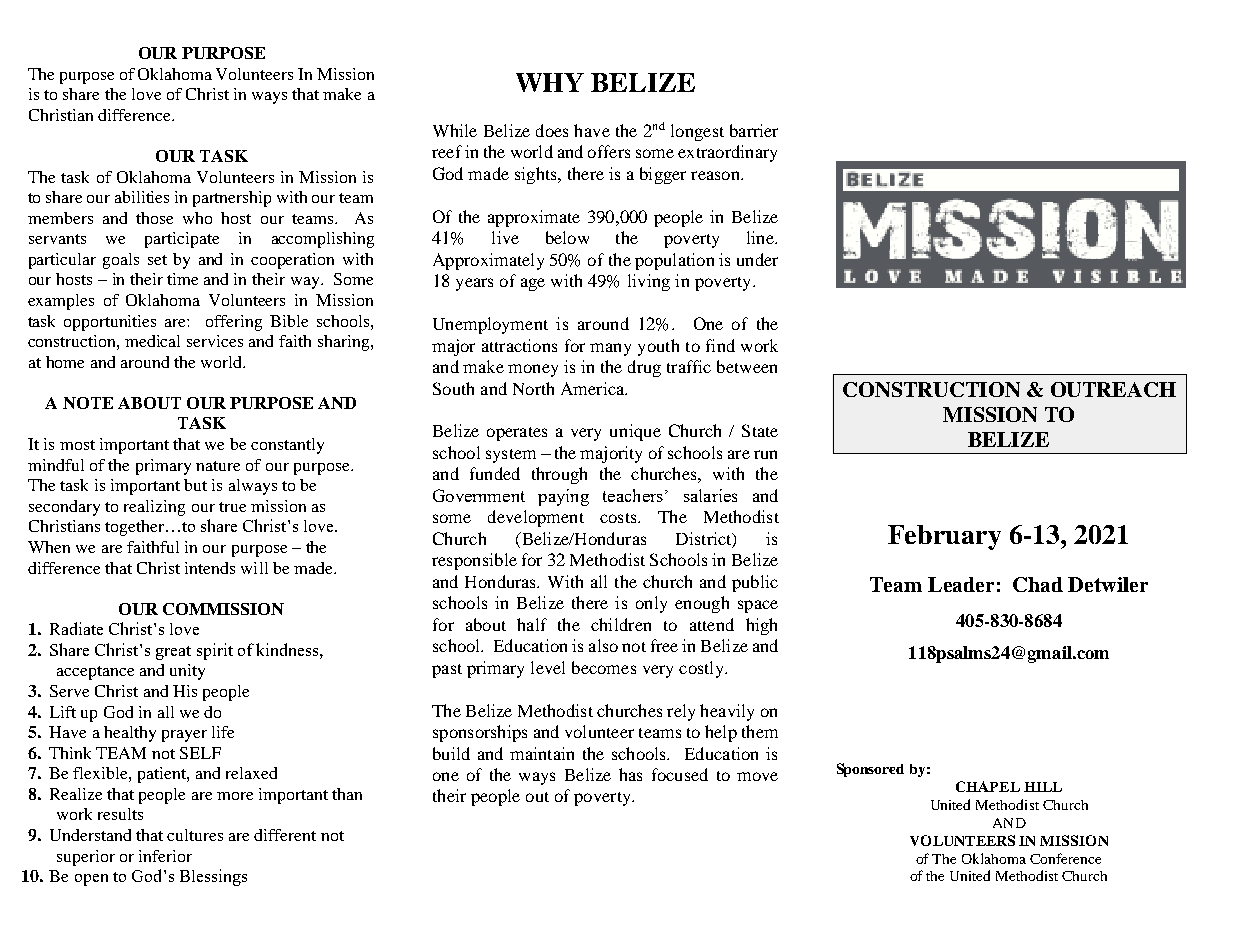 This page has width=1233, height=952. What do you see at coordinates (961, 584) in the page?
I see `Leader` at bounding box center [961, 584].
